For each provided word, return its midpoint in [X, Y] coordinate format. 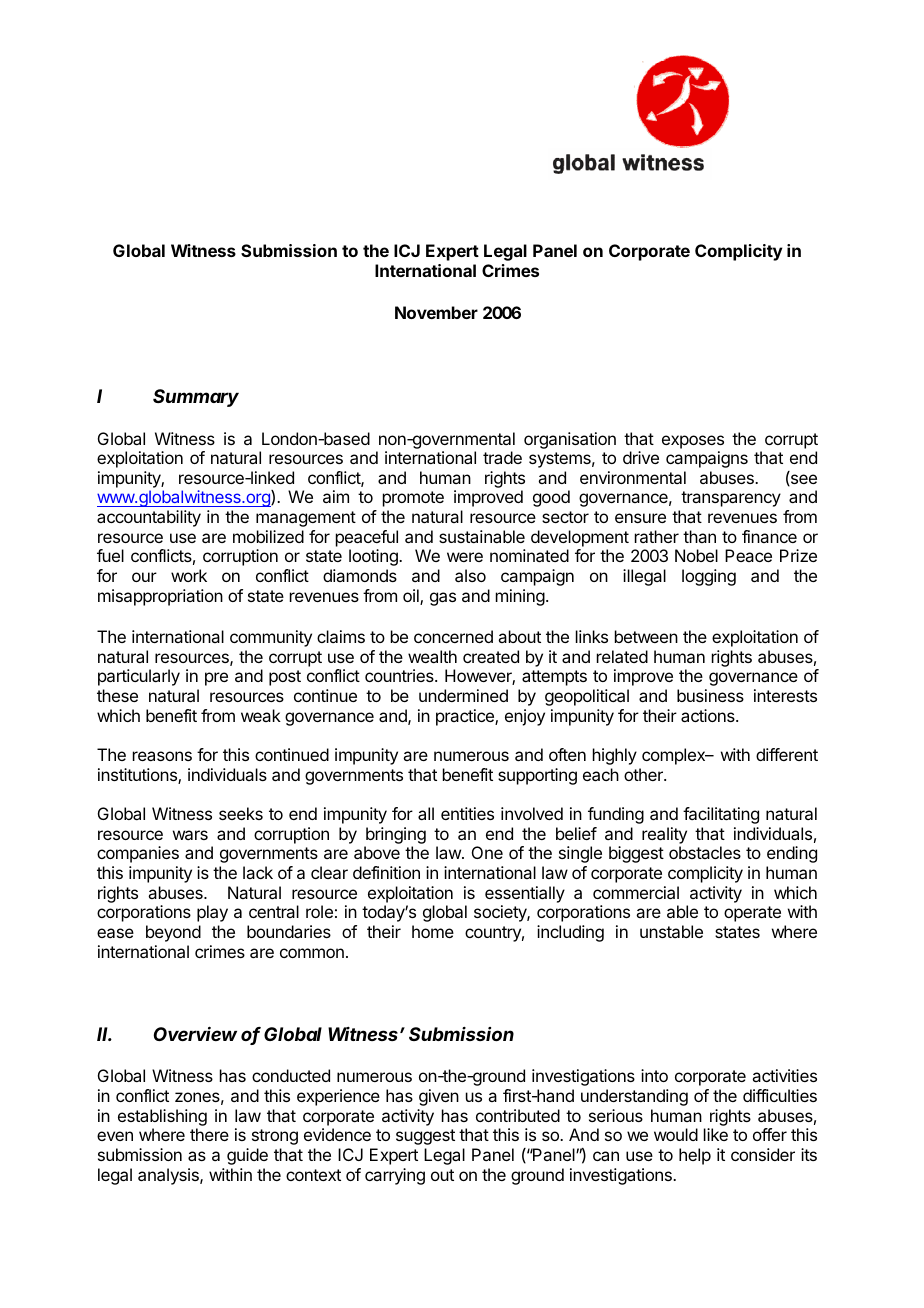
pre [216, 679]
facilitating [721, 815]
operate [752, 914]
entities [467, 813]
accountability [149, 518]
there [209, 1134]
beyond [173, 933]
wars [190, 835]
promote [413, 499]
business [710, 695]
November [436, 312]
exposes [693, 442]
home [433, 931]
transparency [731, 499]
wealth [432, 656]
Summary [196, 398]
